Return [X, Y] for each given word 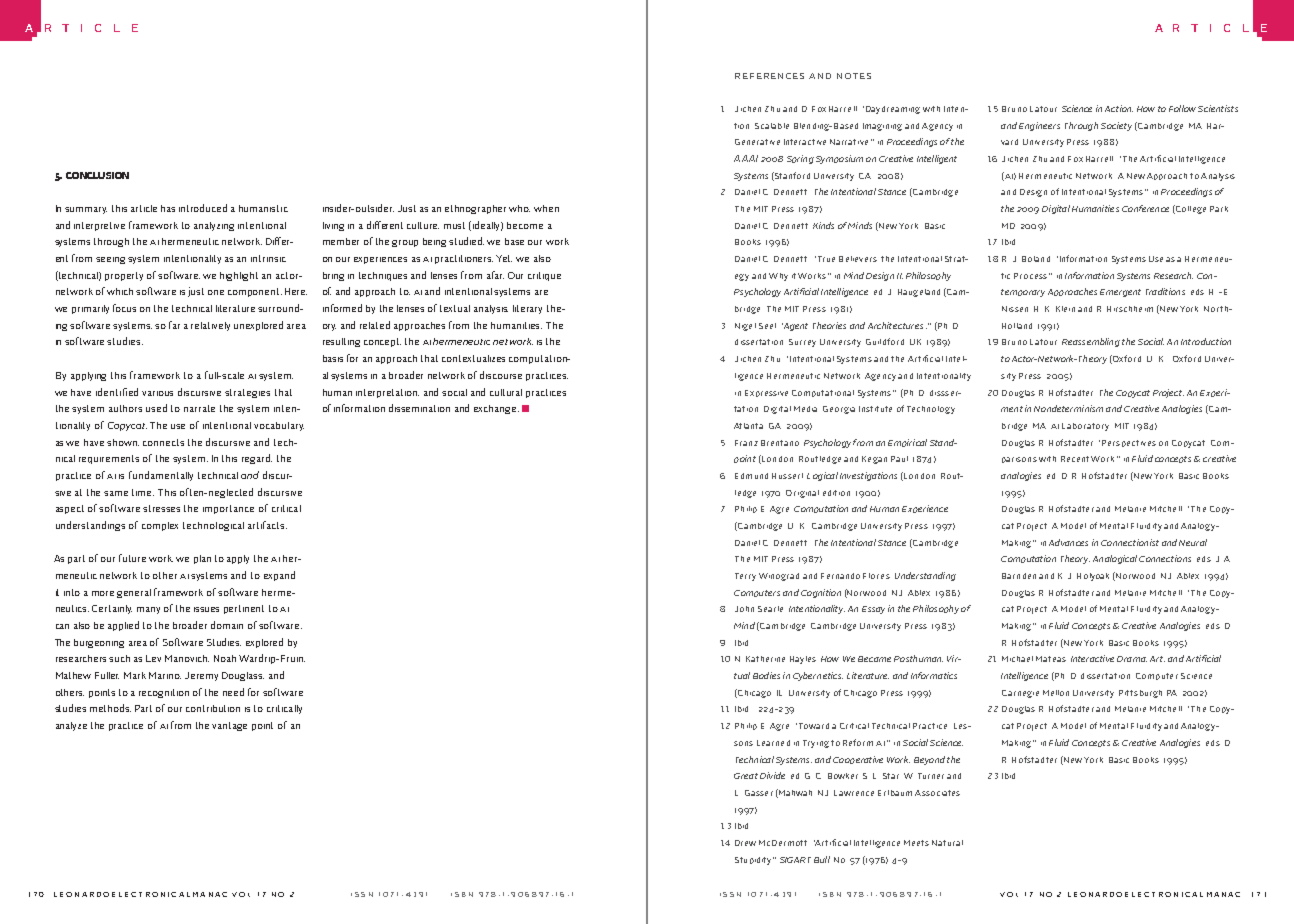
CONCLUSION [97, 175]
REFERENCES [769, 76]
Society [1116, 126]
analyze [71, 726]
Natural [947, 843]
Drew [745, 843]
